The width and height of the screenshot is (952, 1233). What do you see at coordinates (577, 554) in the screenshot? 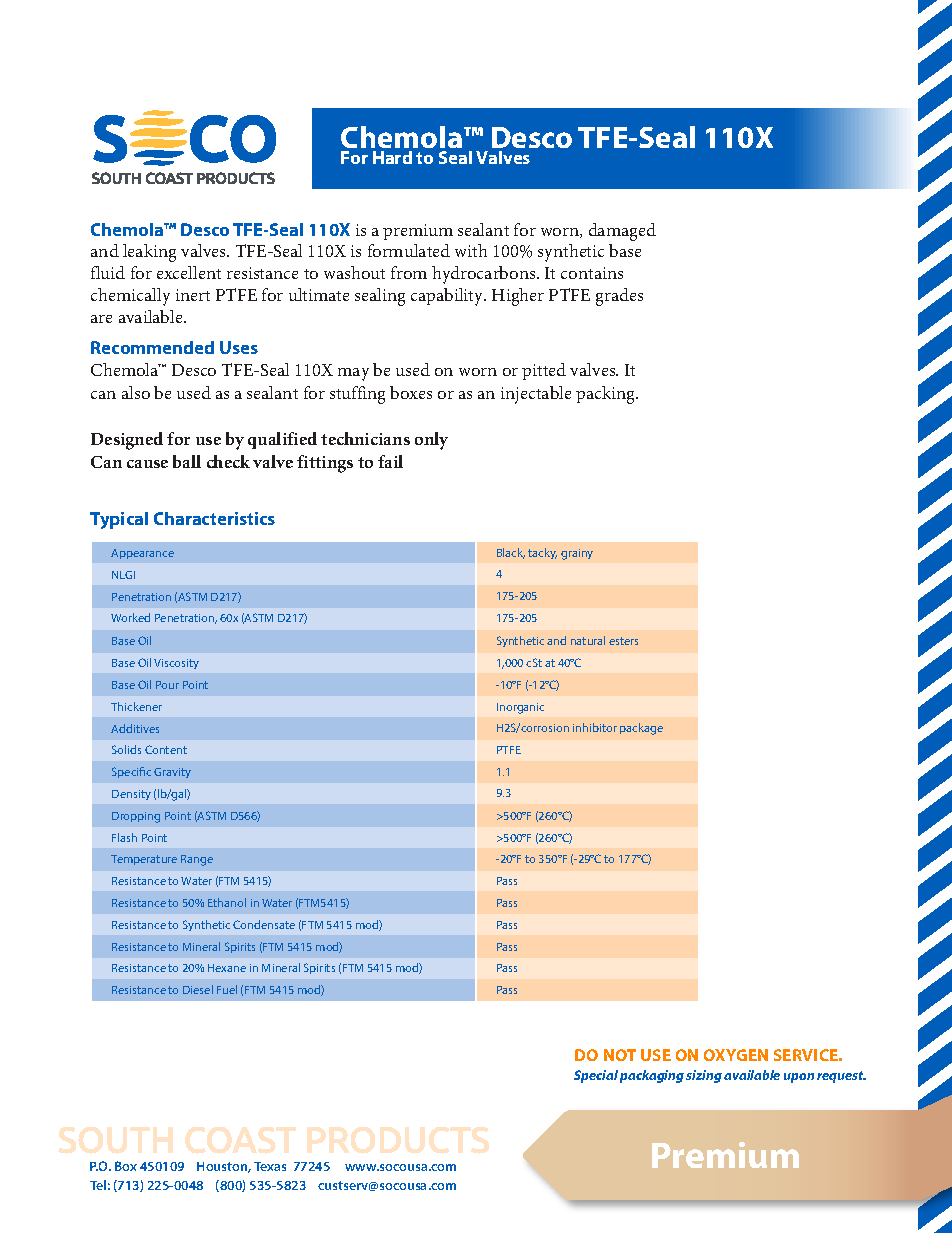
I see `grainy` at bounding box center [577, 554].
